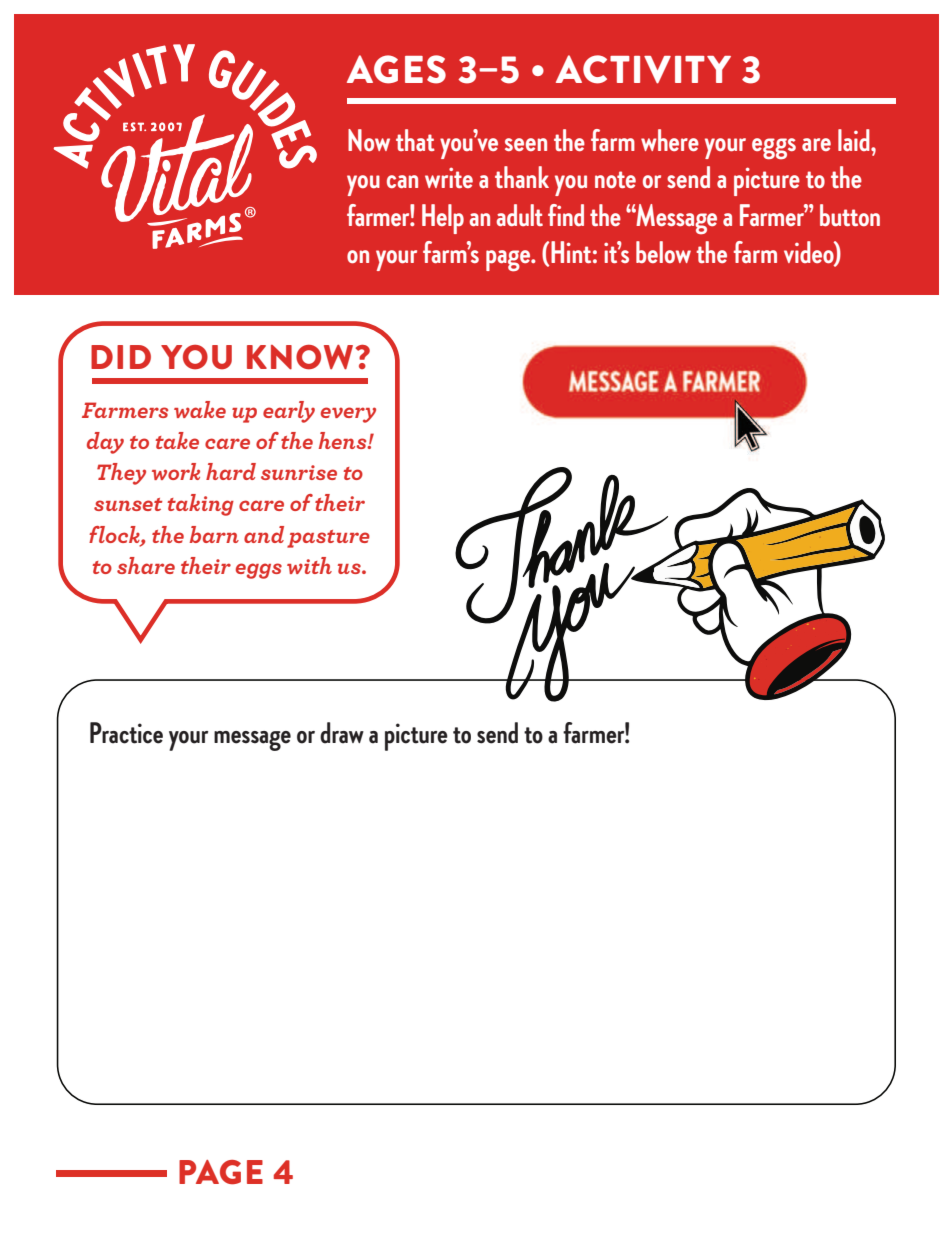 The width and height of the document is (952, 1233). I want to click on share, so click(146, 565).
